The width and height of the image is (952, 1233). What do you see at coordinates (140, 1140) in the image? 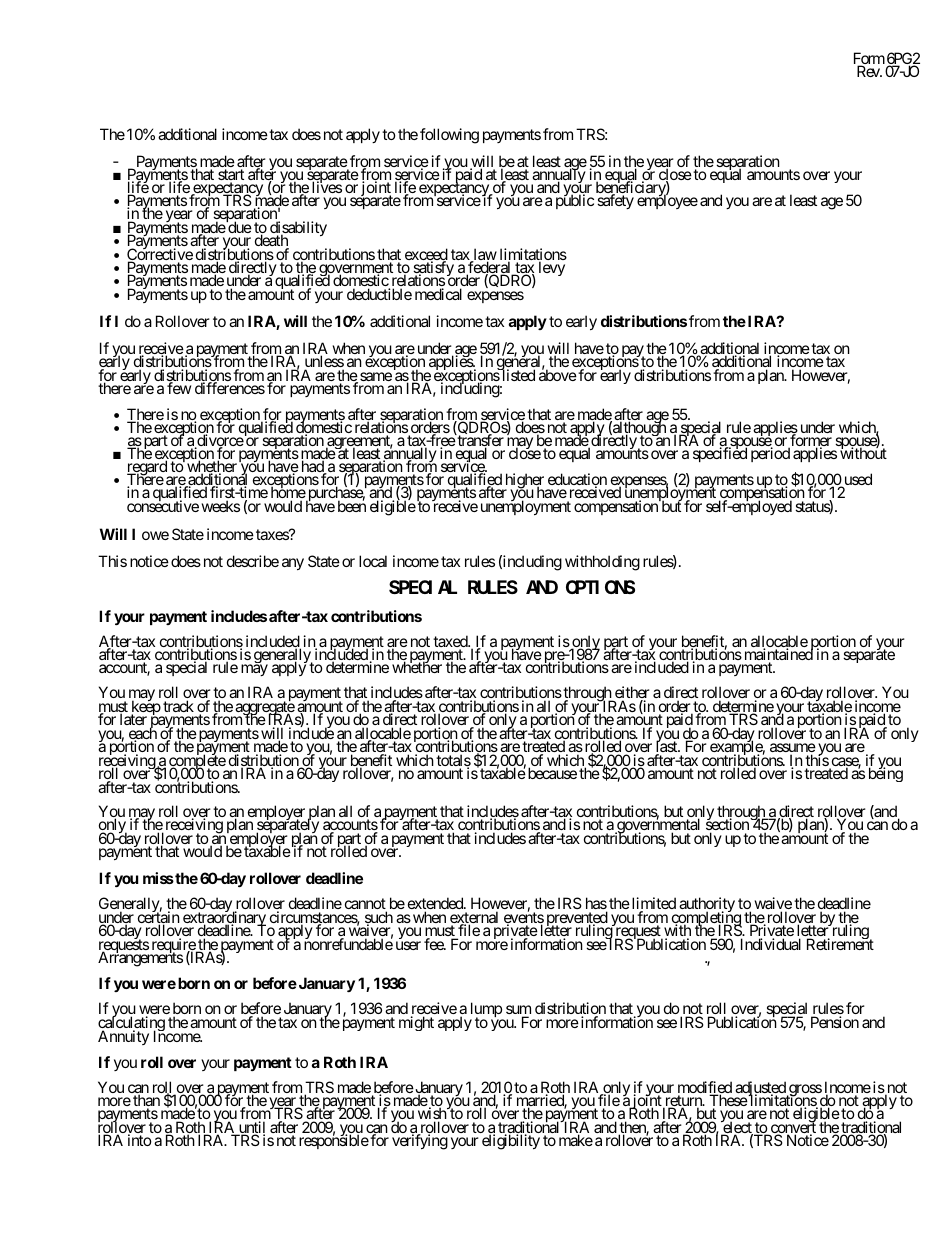
I see `into` at bounding box center [140, 1140].
